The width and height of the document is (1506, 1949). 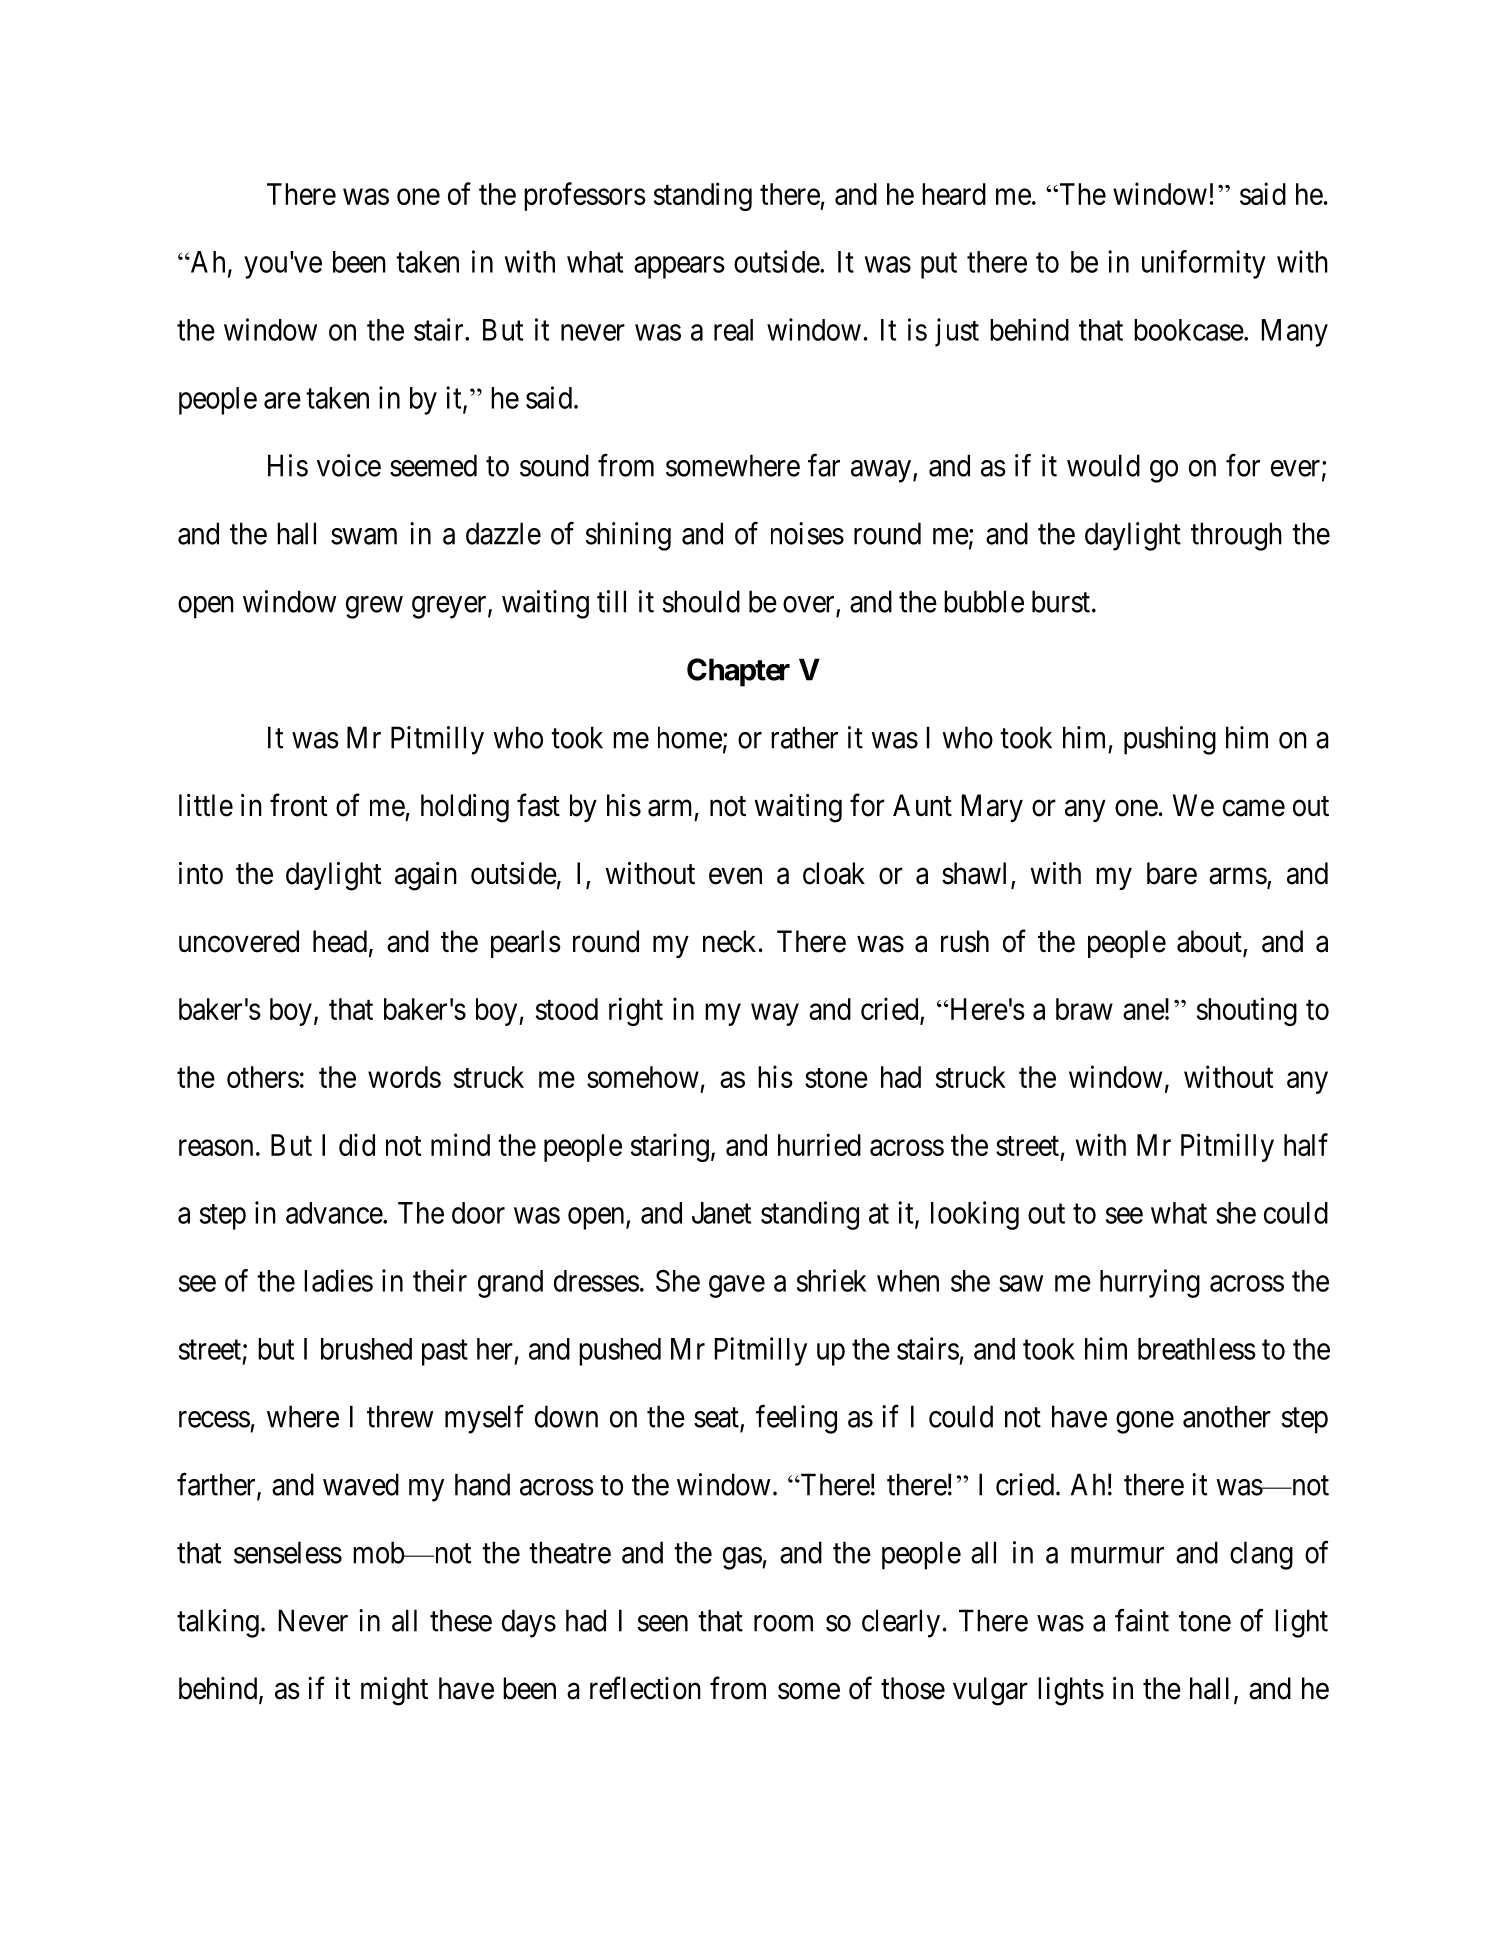 What do you see at coordinates (1170, 740) in the document?
I see `pushing` at bounding box center [1170, 740].
